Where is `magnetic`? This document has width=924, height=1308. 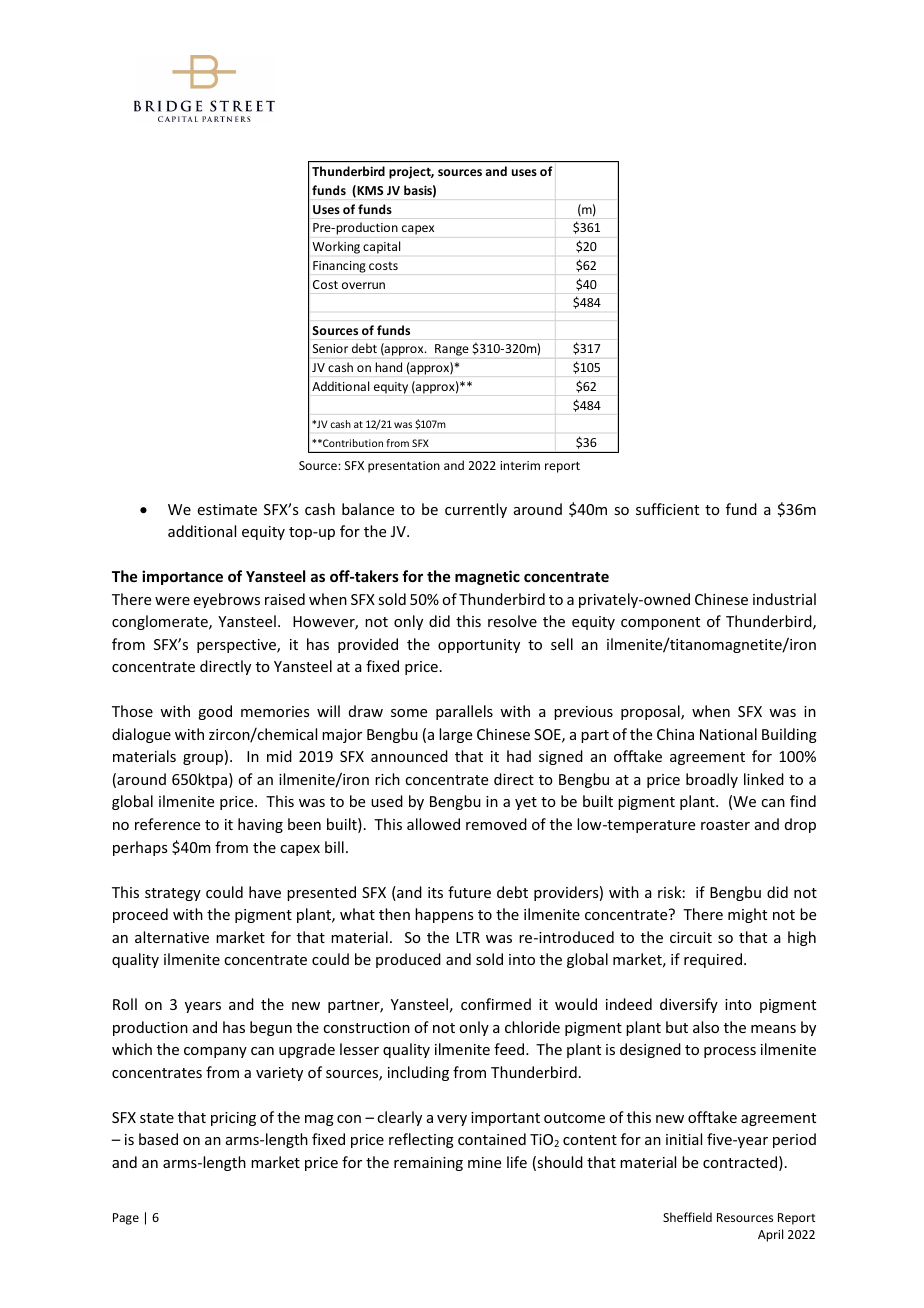 magnetic is located at coordinates (487, 577).
